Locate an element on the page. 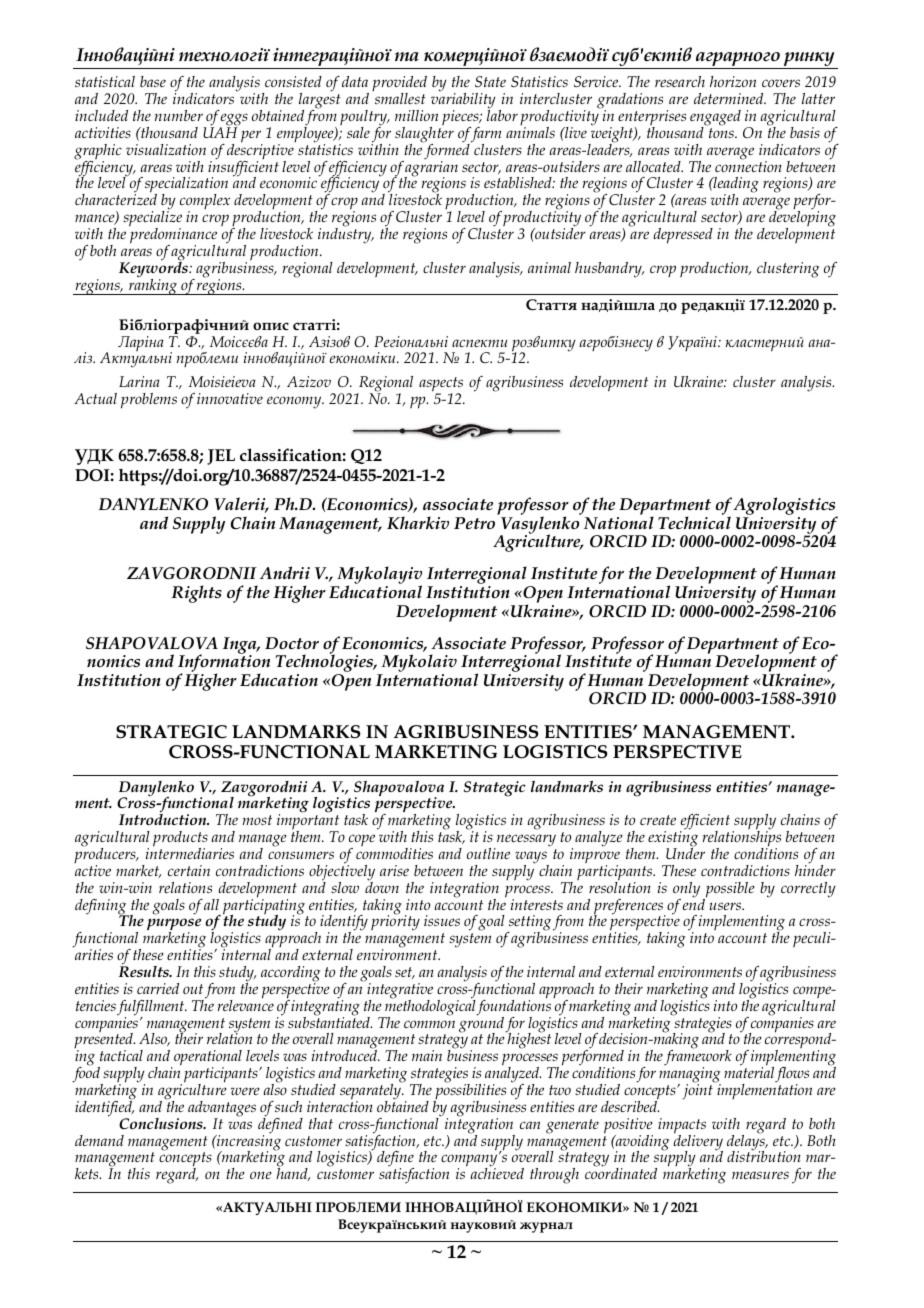 This document has height=1308, width=924. variability is located at coordinates (463, 101).
